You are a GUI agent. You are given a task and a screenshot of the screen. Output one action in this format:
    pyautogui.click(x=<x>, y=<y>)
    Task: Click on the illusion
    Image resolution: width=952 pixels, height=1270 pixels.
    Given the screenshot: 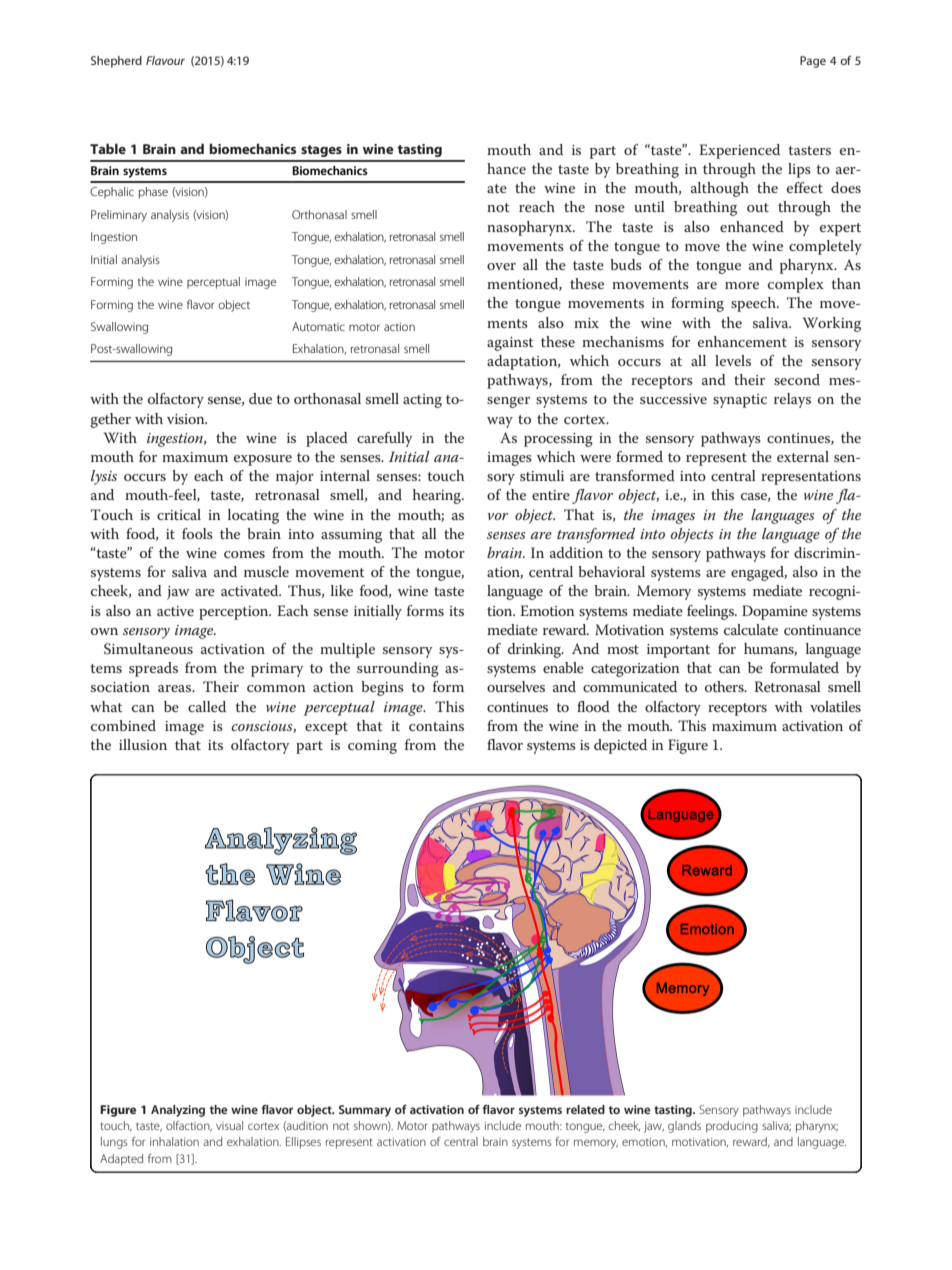 What is the action you would take?
    pyautogui.click(x=143, y=744)
